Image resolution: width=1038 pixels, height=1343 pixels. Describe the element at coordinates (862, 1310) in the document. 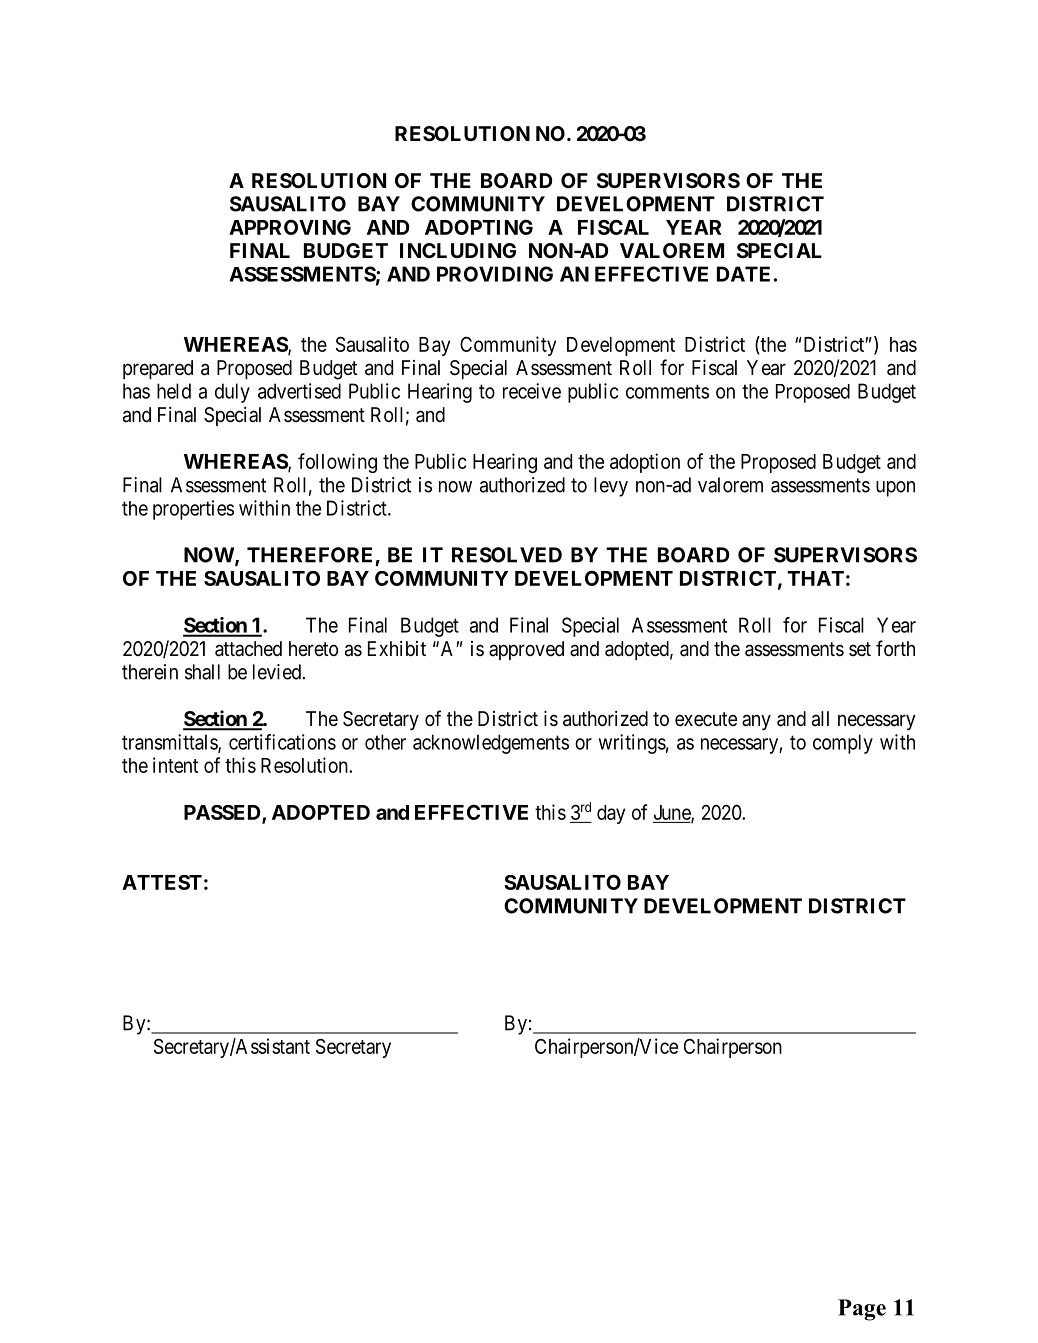

I see `Page` at that location.
